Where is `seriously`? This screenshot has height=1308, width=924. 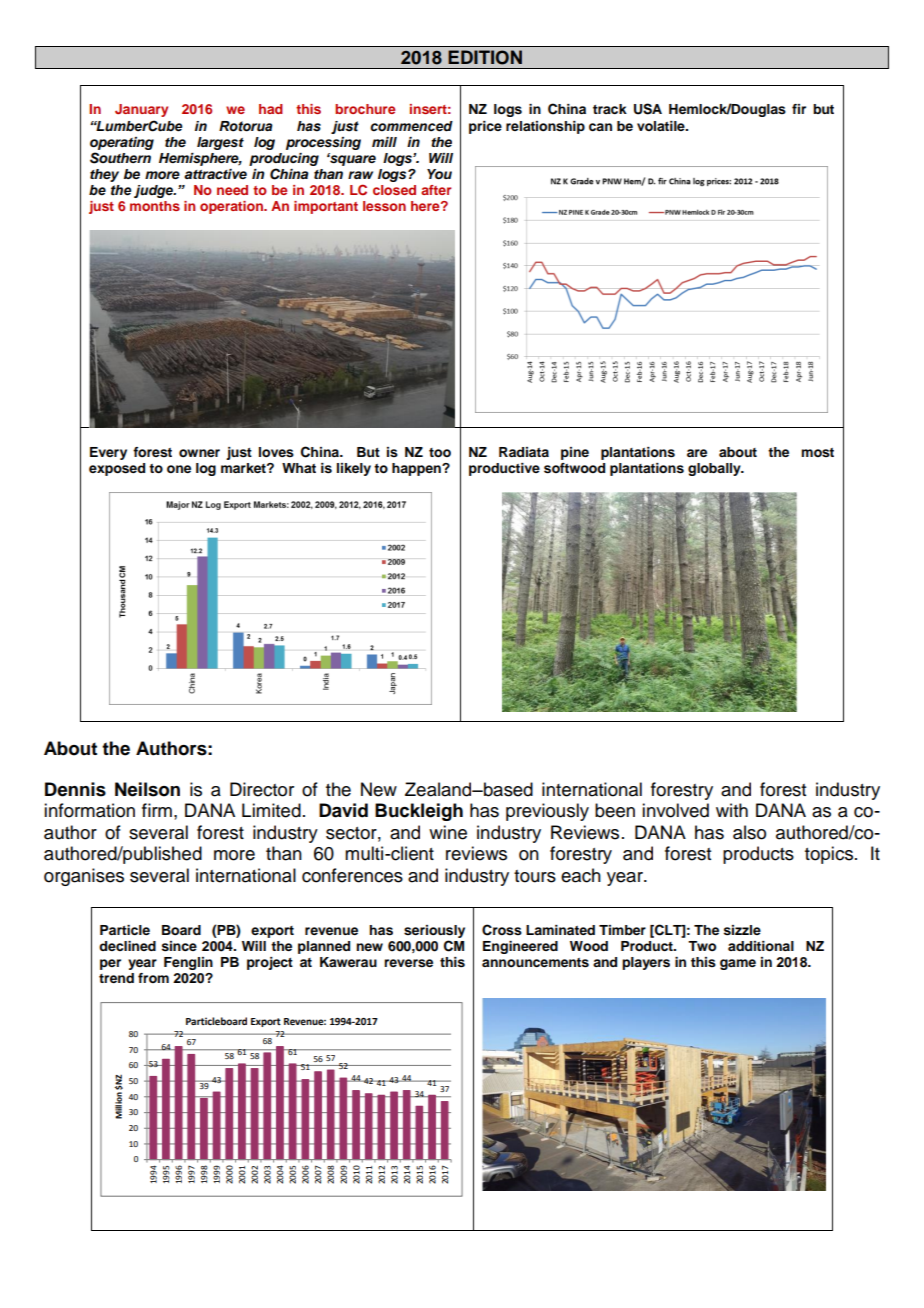 seriously is located at coordinates (434, 931).
